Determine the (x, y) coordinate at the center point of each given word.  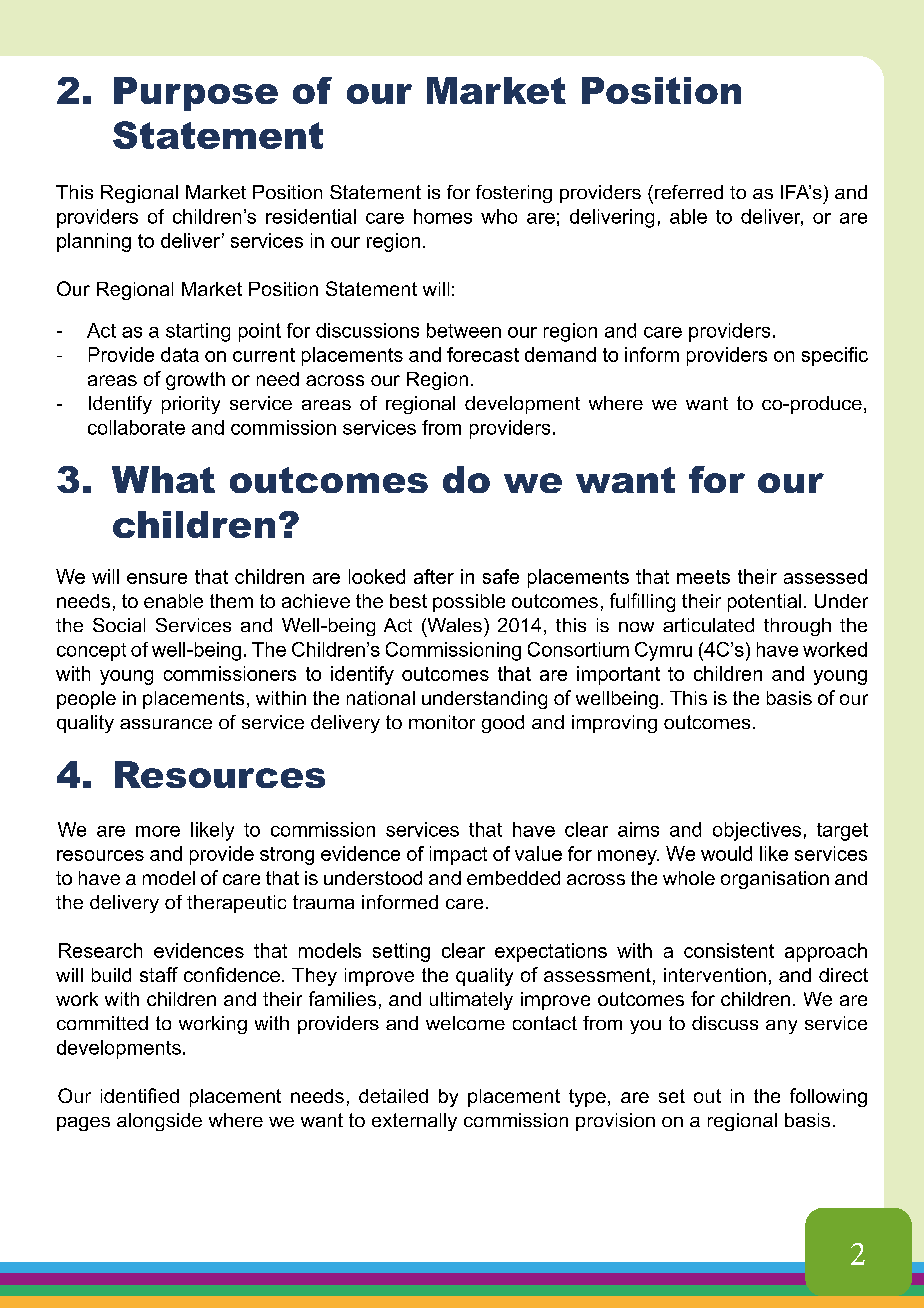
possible (469, 603)
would (726, 853)
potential (764, 603)
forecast (483, 354)
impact (458, 855)
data (180, 354)
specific (835, 356)
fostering (514, 194)
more (158, 831)
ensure (157, 578)
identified (140, 1095)
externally (414, 1122)
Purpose (196, 94)
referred (689, 192)
